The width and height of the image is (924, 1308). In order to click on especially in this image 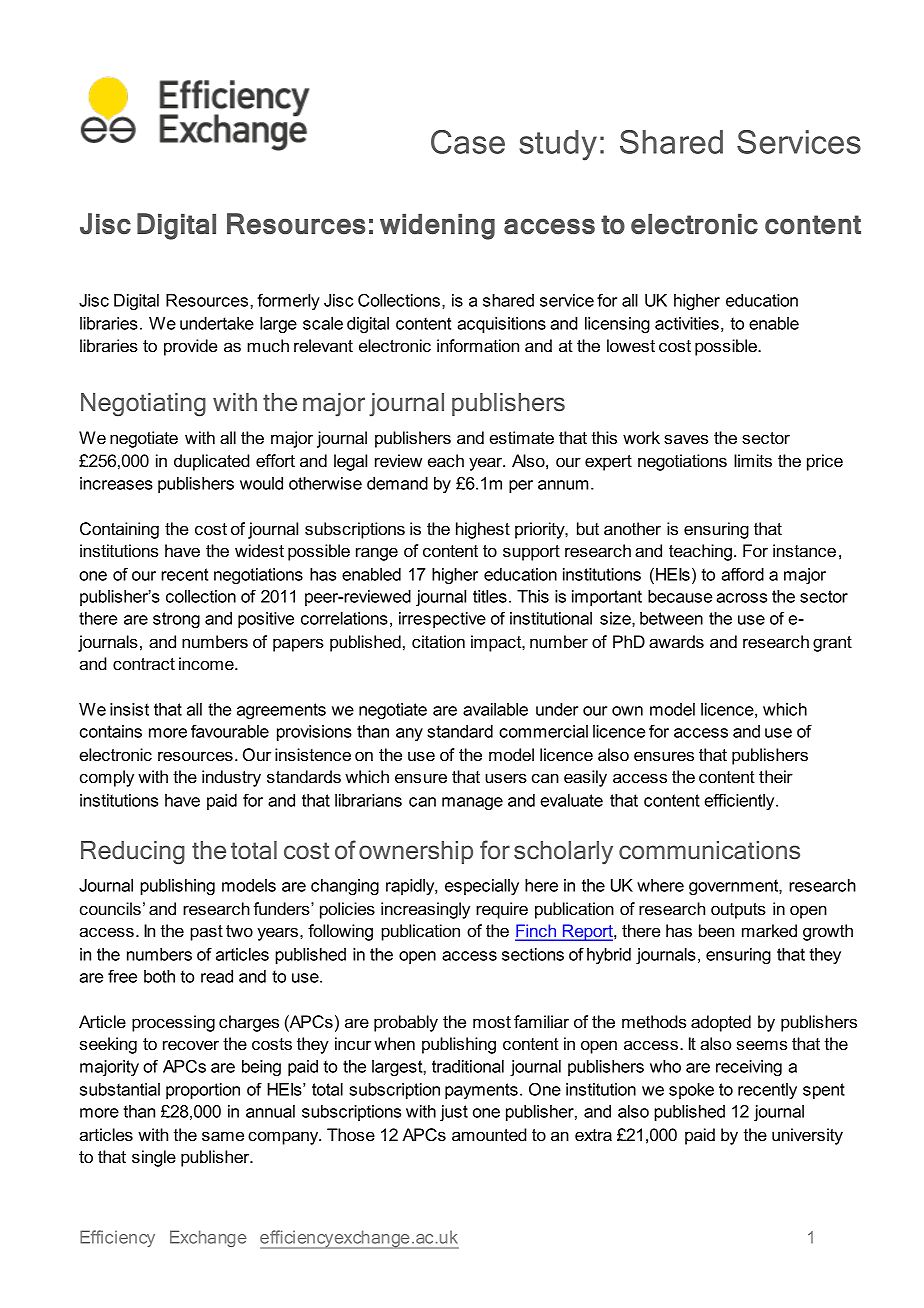, I will do `click(482, 887)`.
